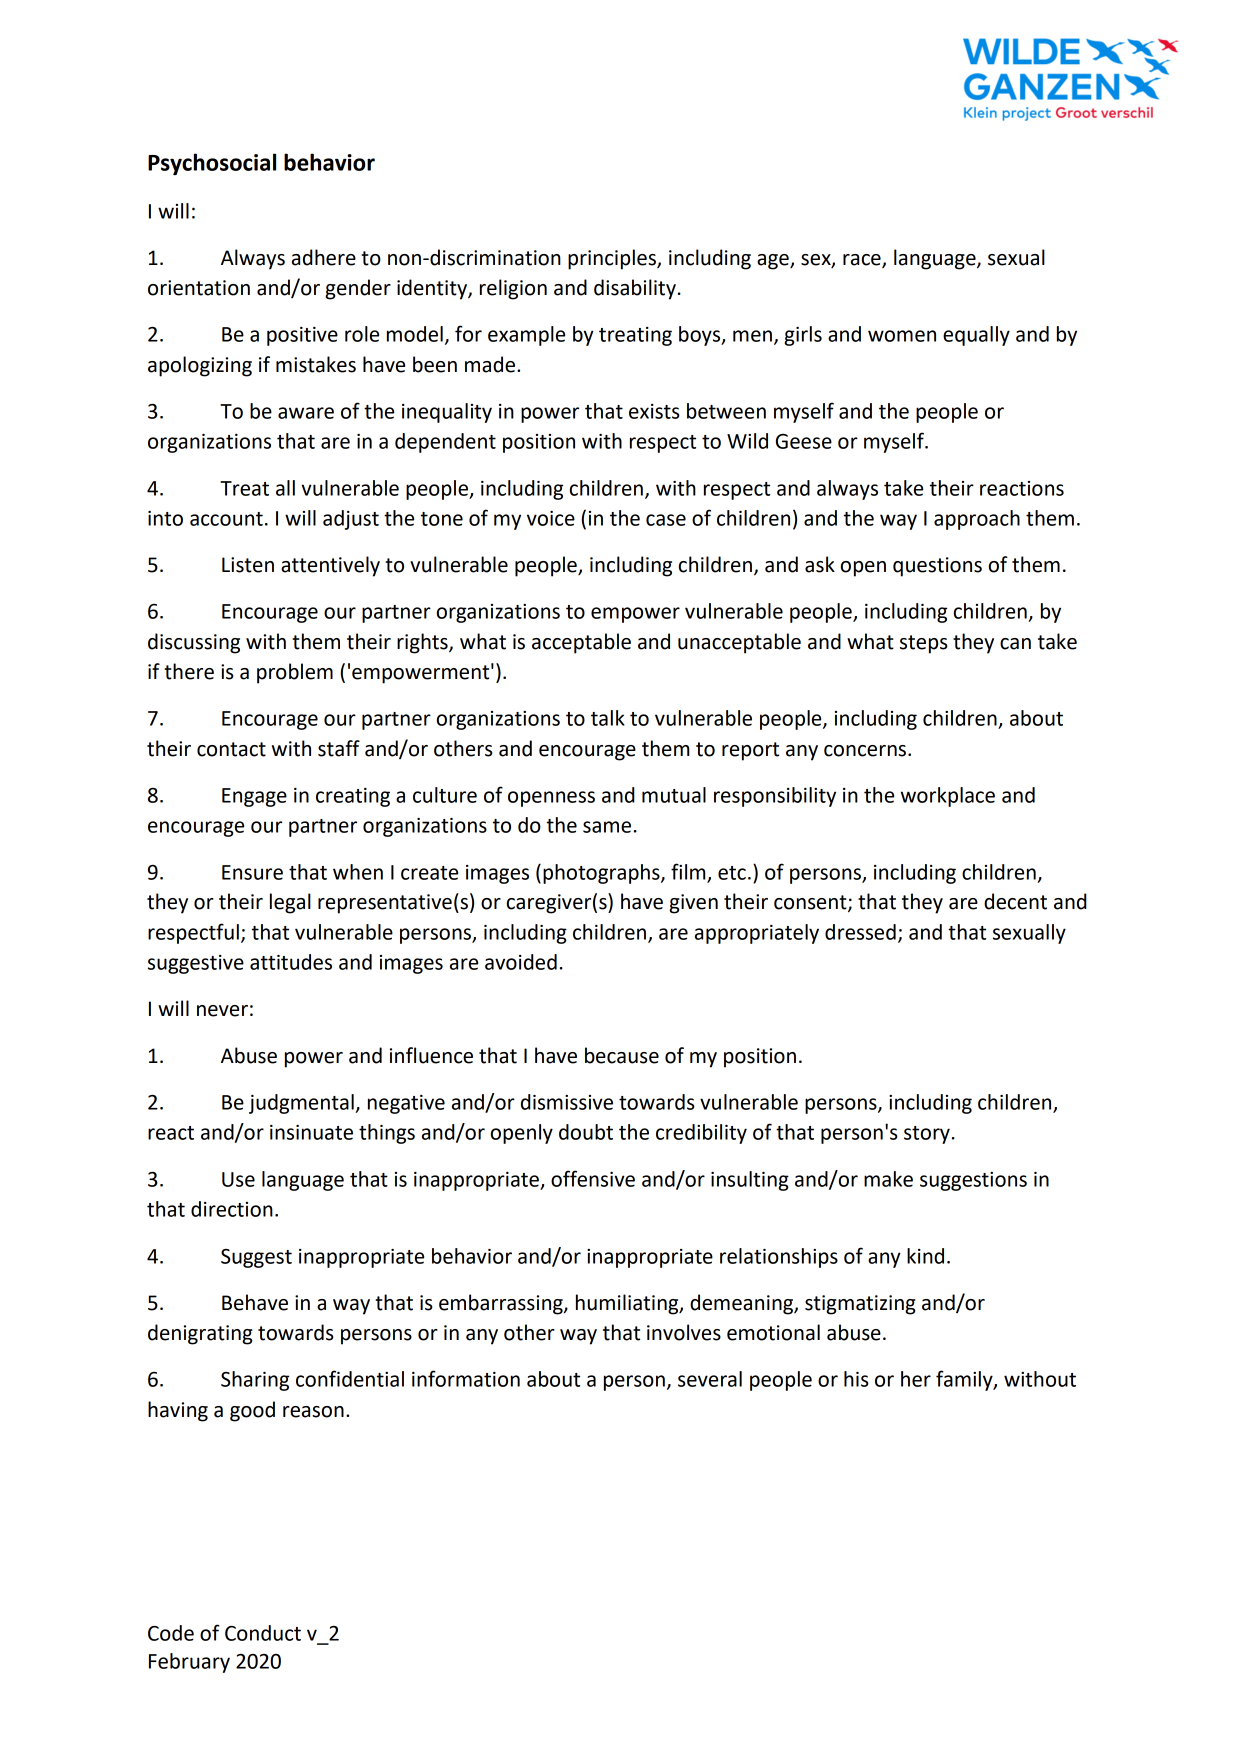  I want to click on principles, so click(613, 259).
